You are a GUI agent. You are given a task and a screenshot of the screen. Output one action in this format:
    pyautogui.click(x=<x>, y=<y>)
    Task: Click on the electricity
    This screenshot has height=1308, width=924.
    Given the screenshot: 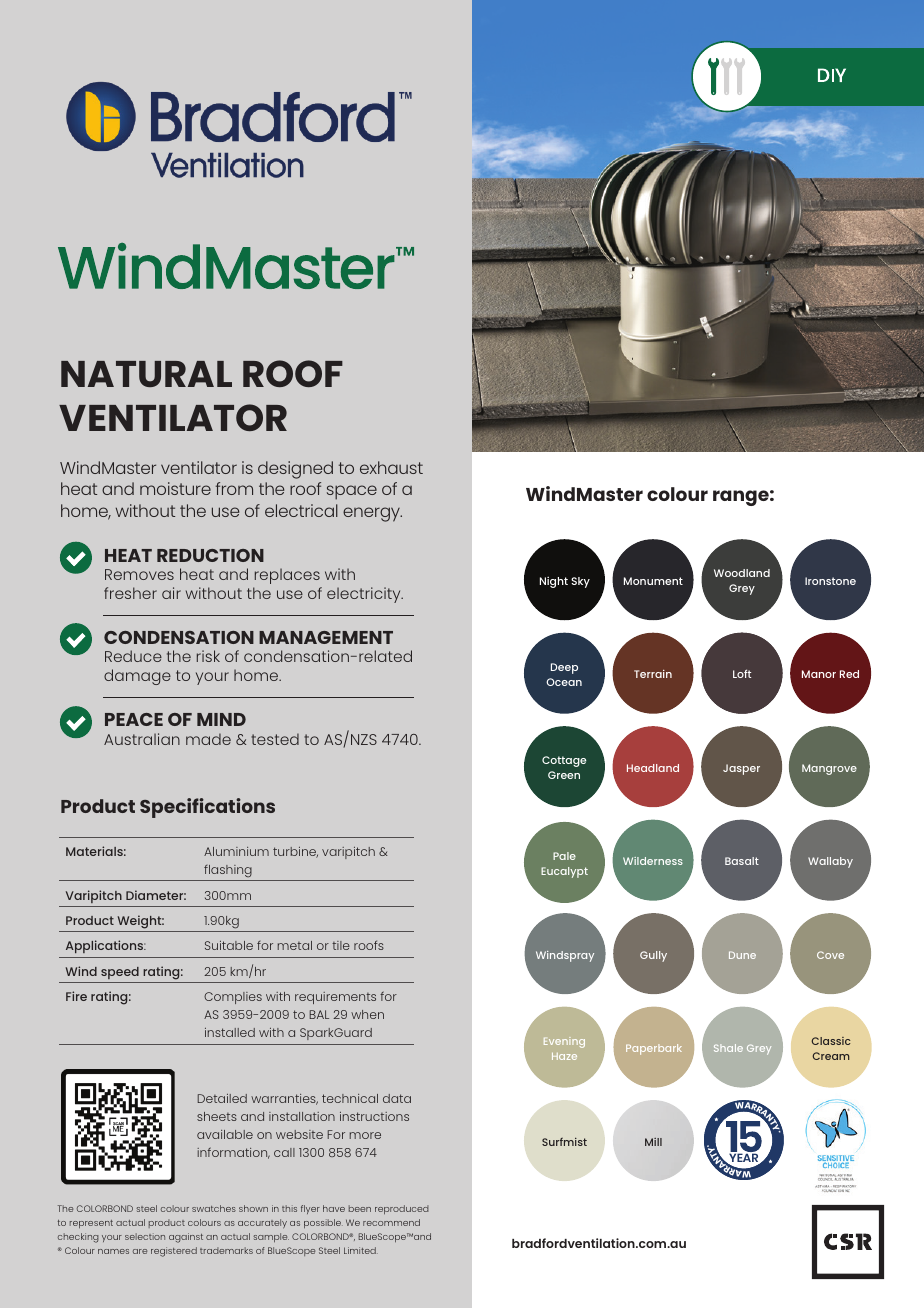 What is the action you would take?
    pyautogui.click(x=365, y=595)
